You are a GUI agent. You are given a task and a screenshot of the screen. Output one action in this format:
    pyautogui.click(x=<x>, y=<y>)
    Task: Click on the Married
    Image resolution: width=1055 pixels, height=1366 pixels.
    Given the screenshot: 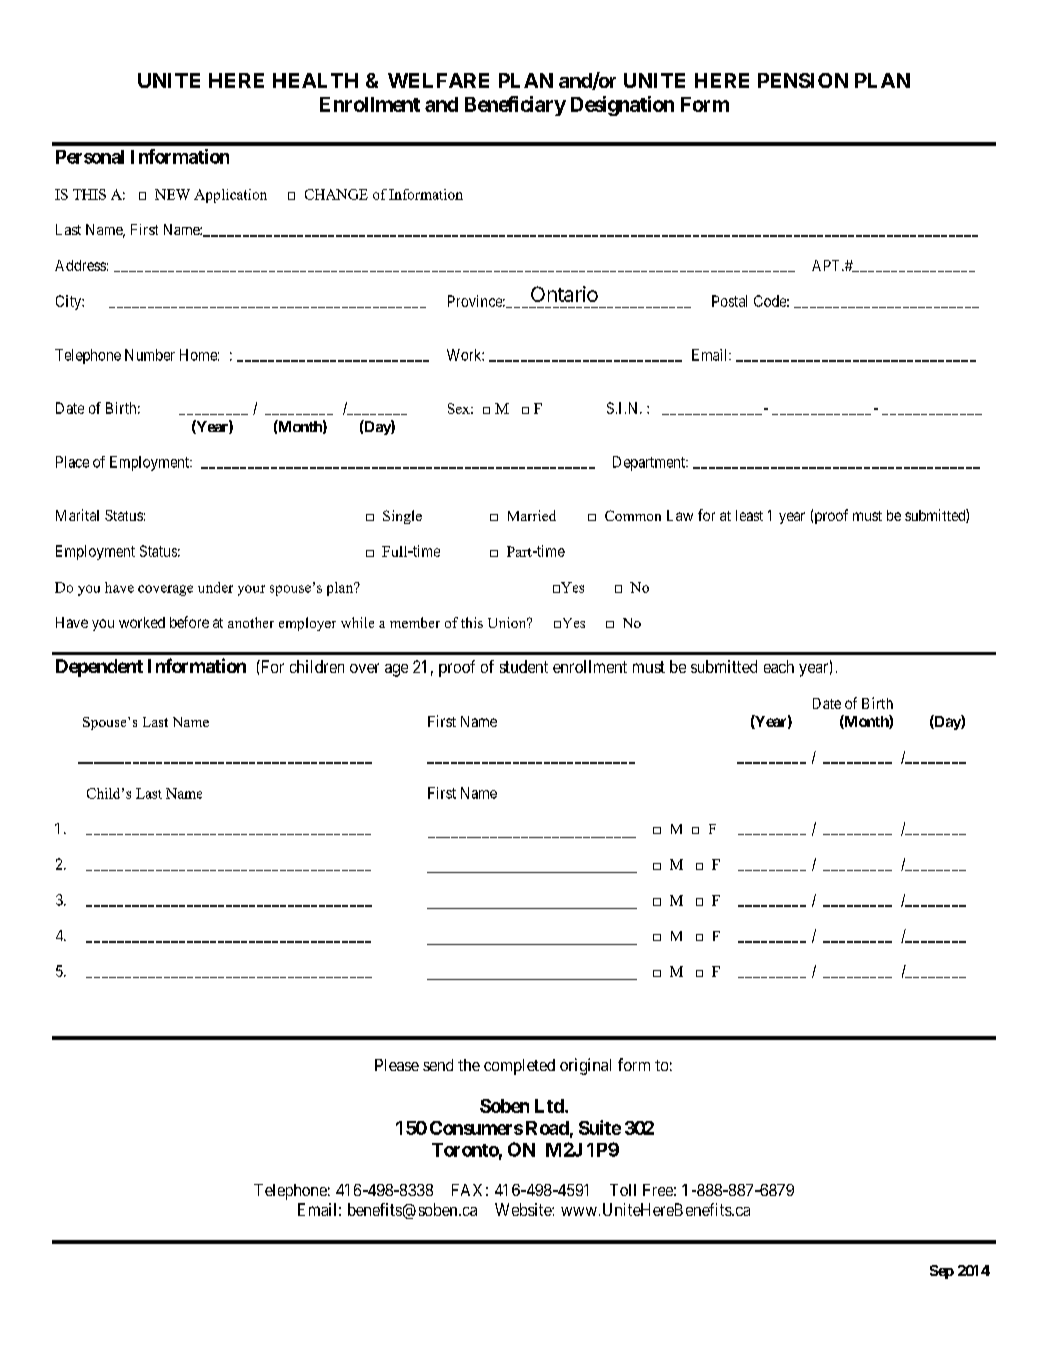 What is the action you would take?
    pyautogui.click(x=532, y=515)
